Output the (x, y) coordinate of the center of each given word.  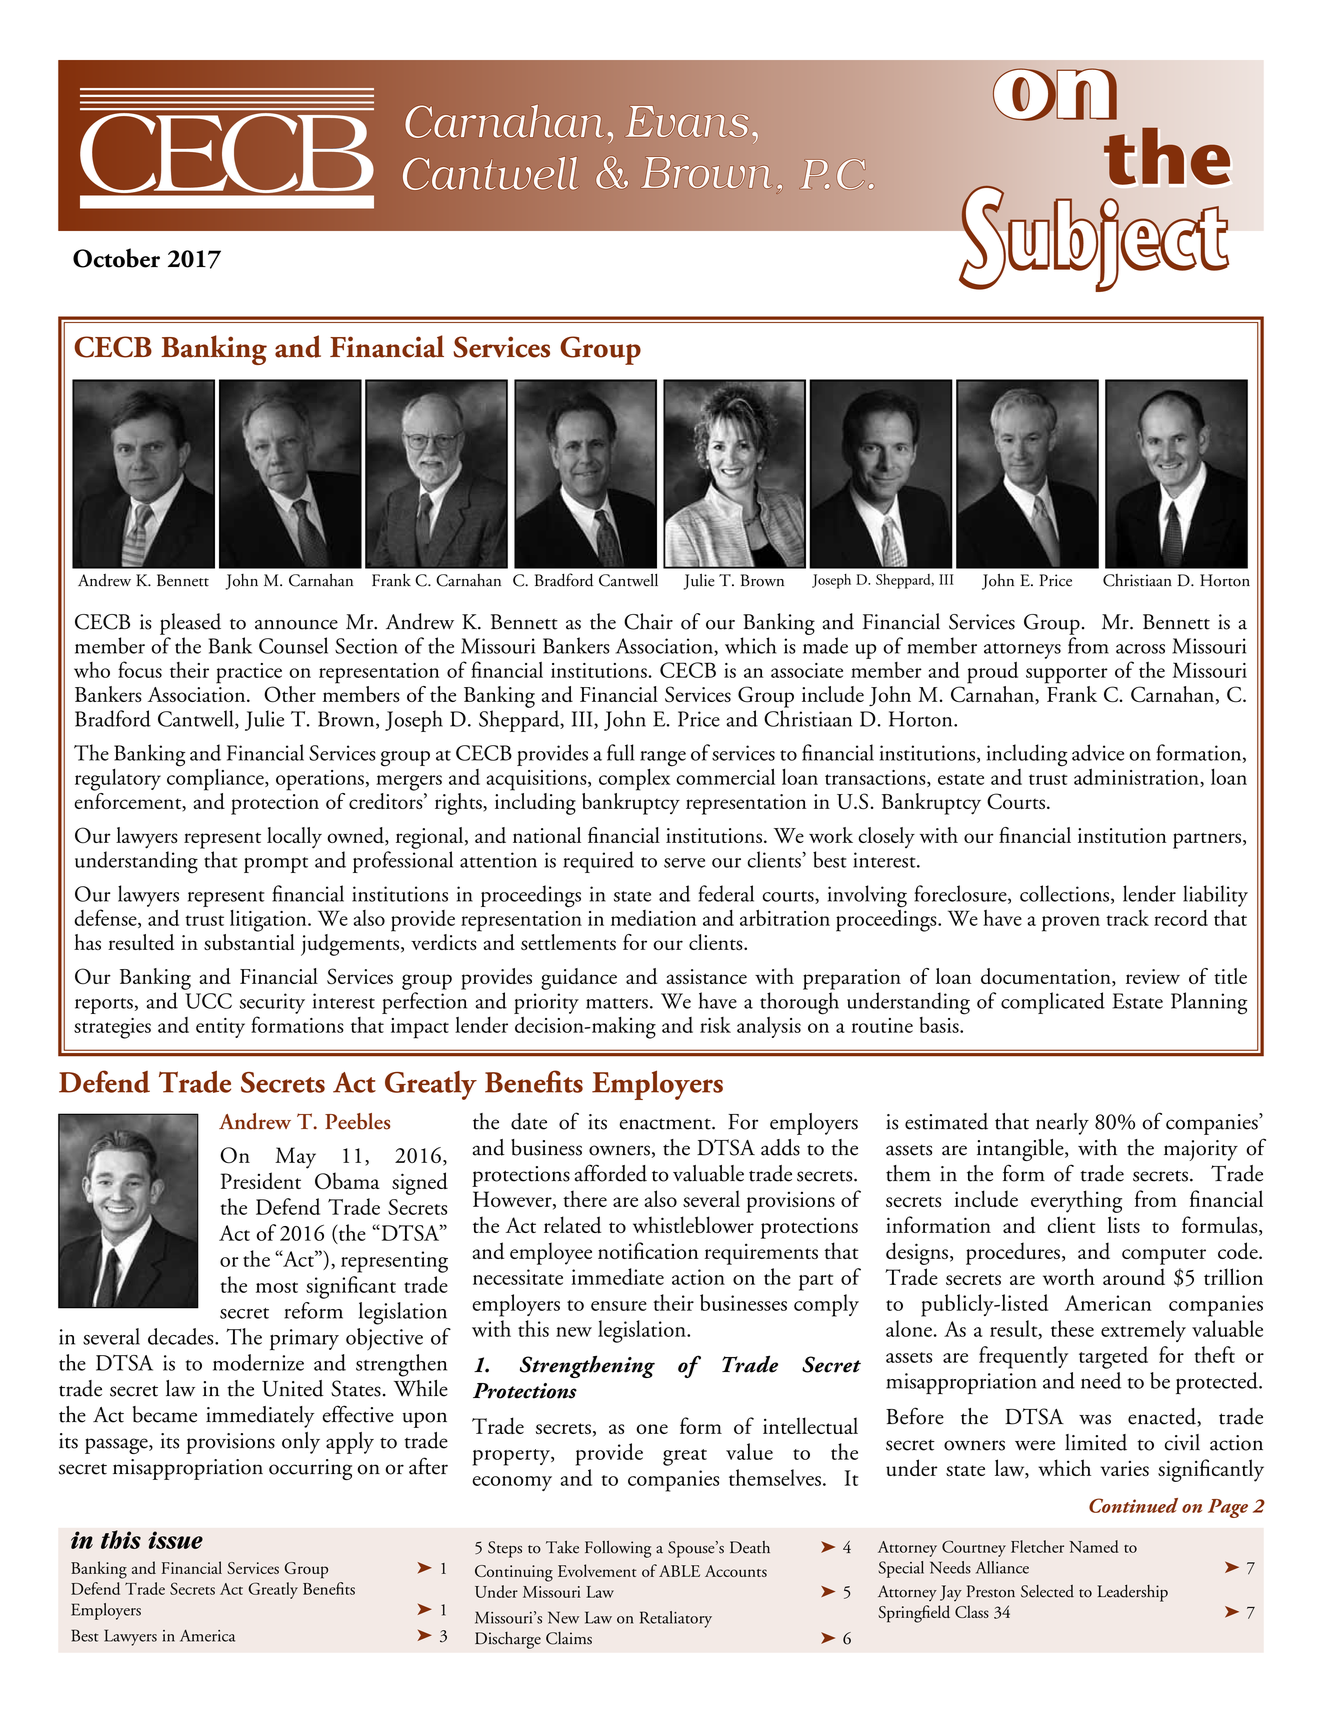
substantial (249, 942)
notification (648, 1250)
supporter (1067, 675)
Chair (648, 621)
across (1140, 649)
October (116, 258)
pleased (190, 624)
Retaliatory (676, 1619)
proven (1071, 924)
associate (807, 670)
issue (175, 1540)
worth (1069, 1276)
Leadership (1132, 1593)
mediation (653, 918)
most (277, 1287)
